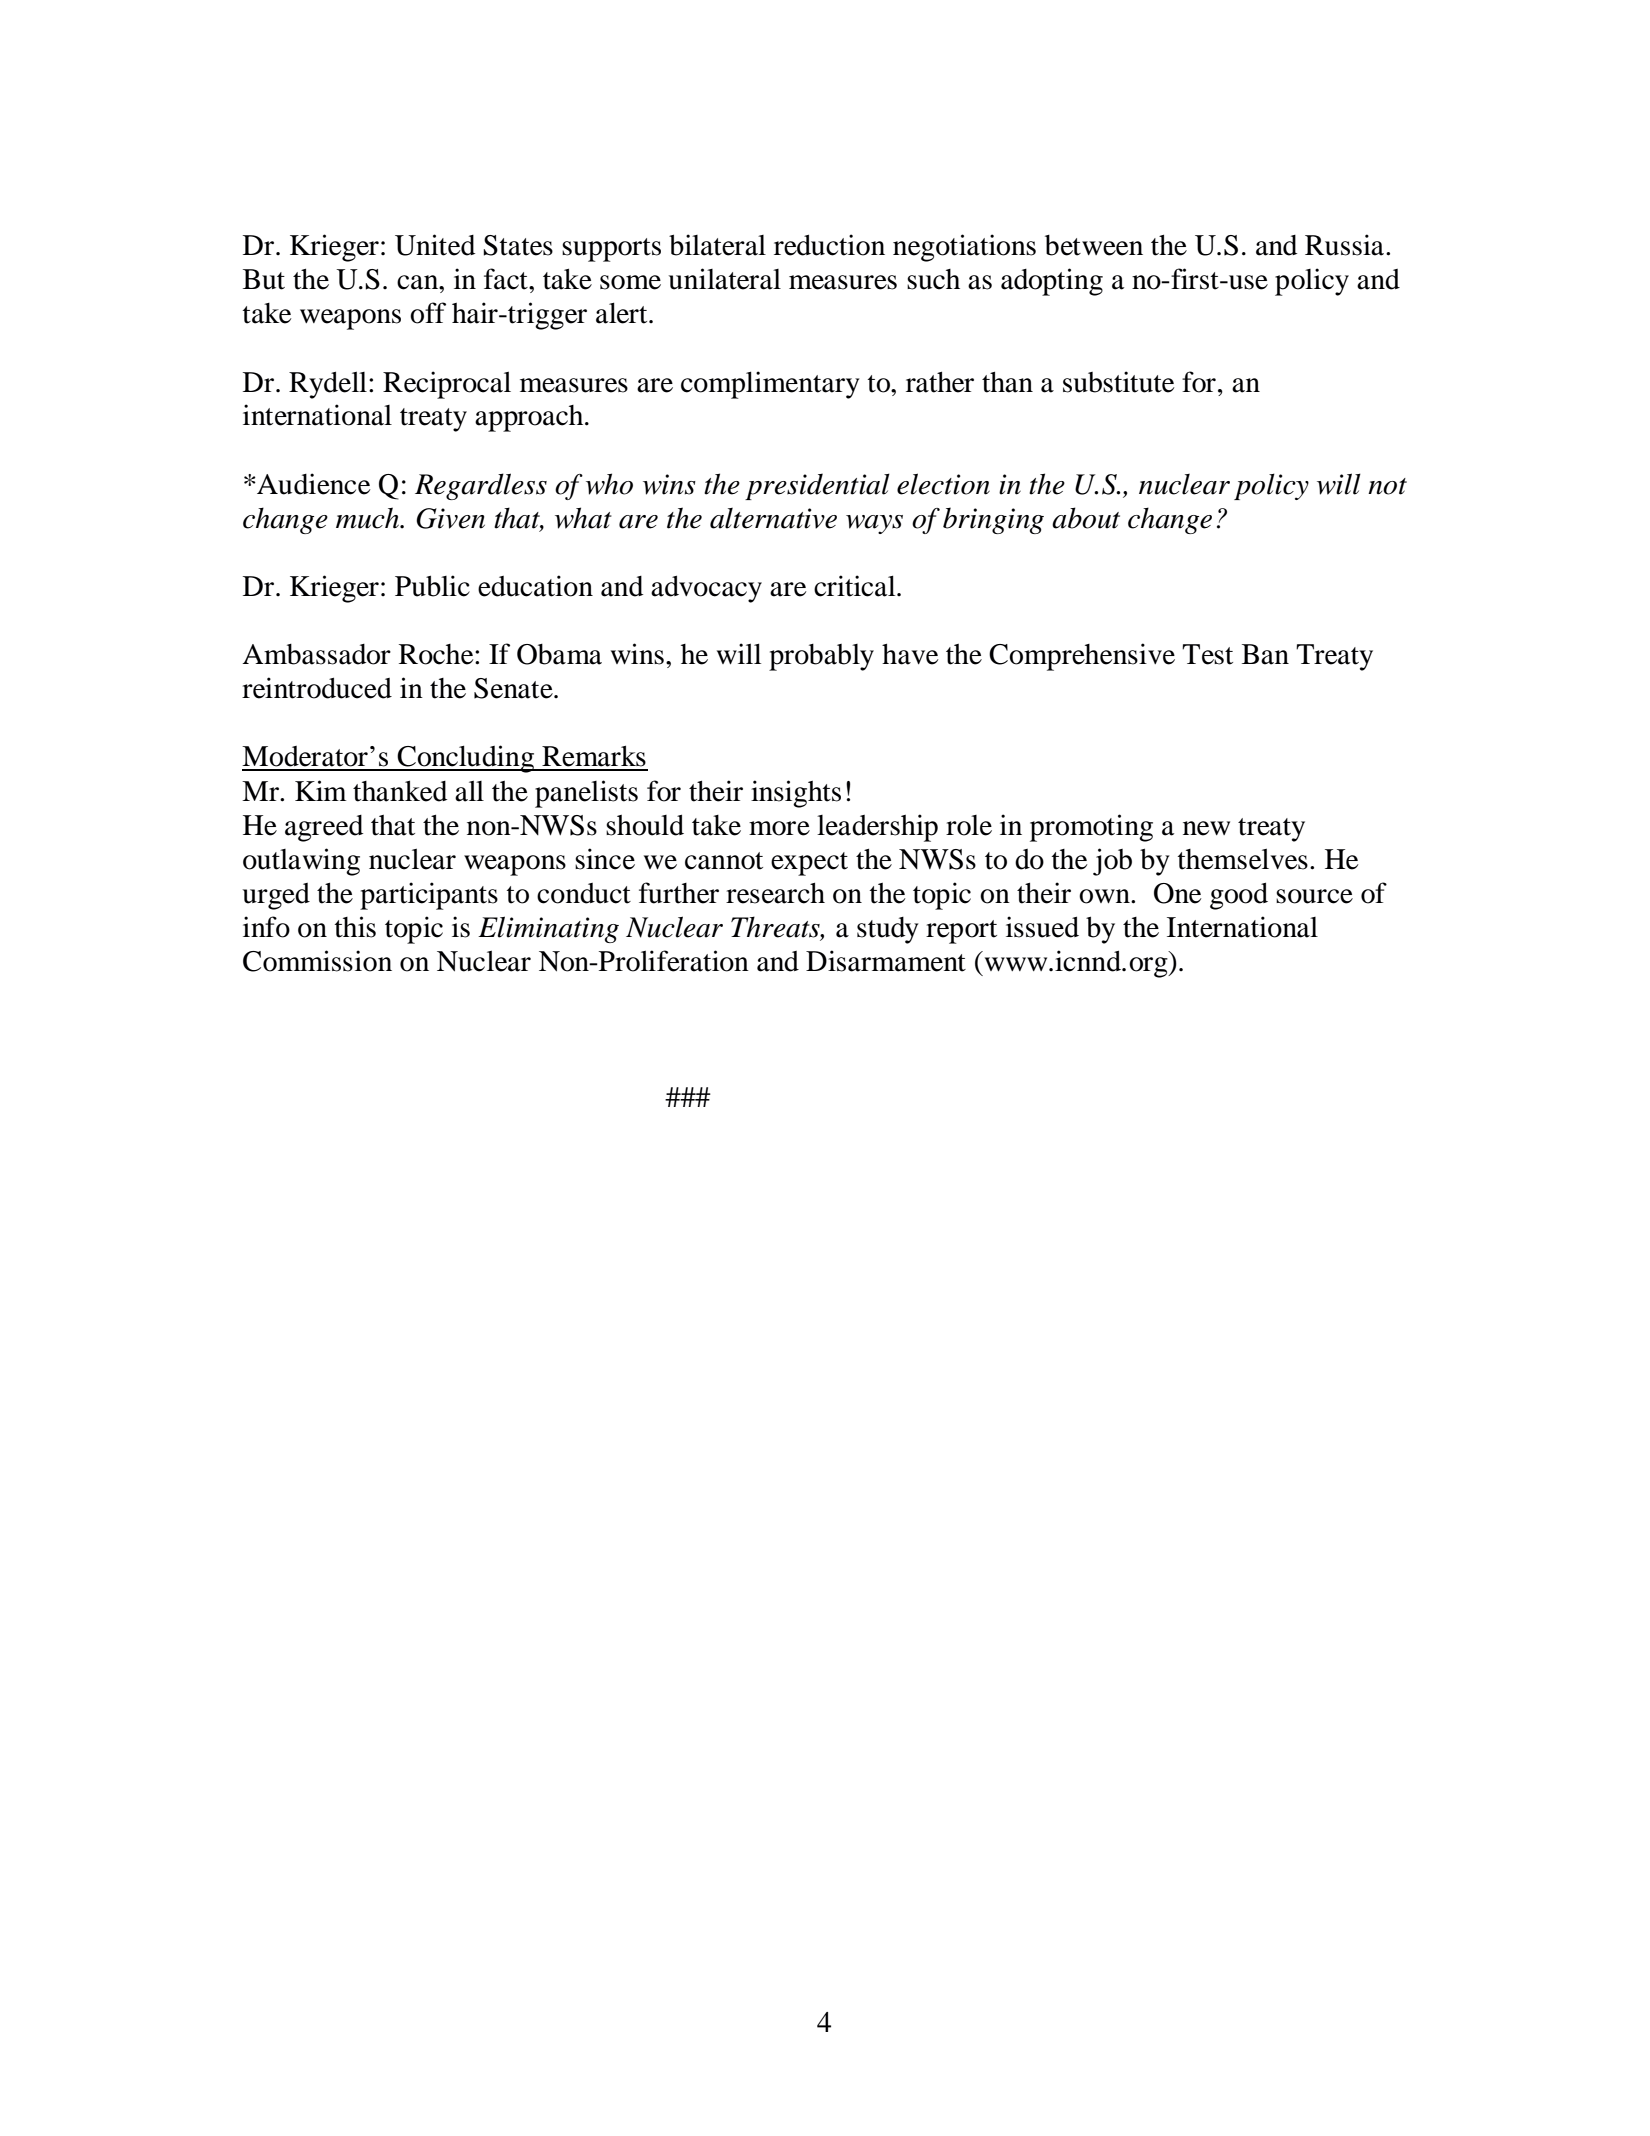 The image size is (1650, 2136). I want to click on study, so click(888, 930).
